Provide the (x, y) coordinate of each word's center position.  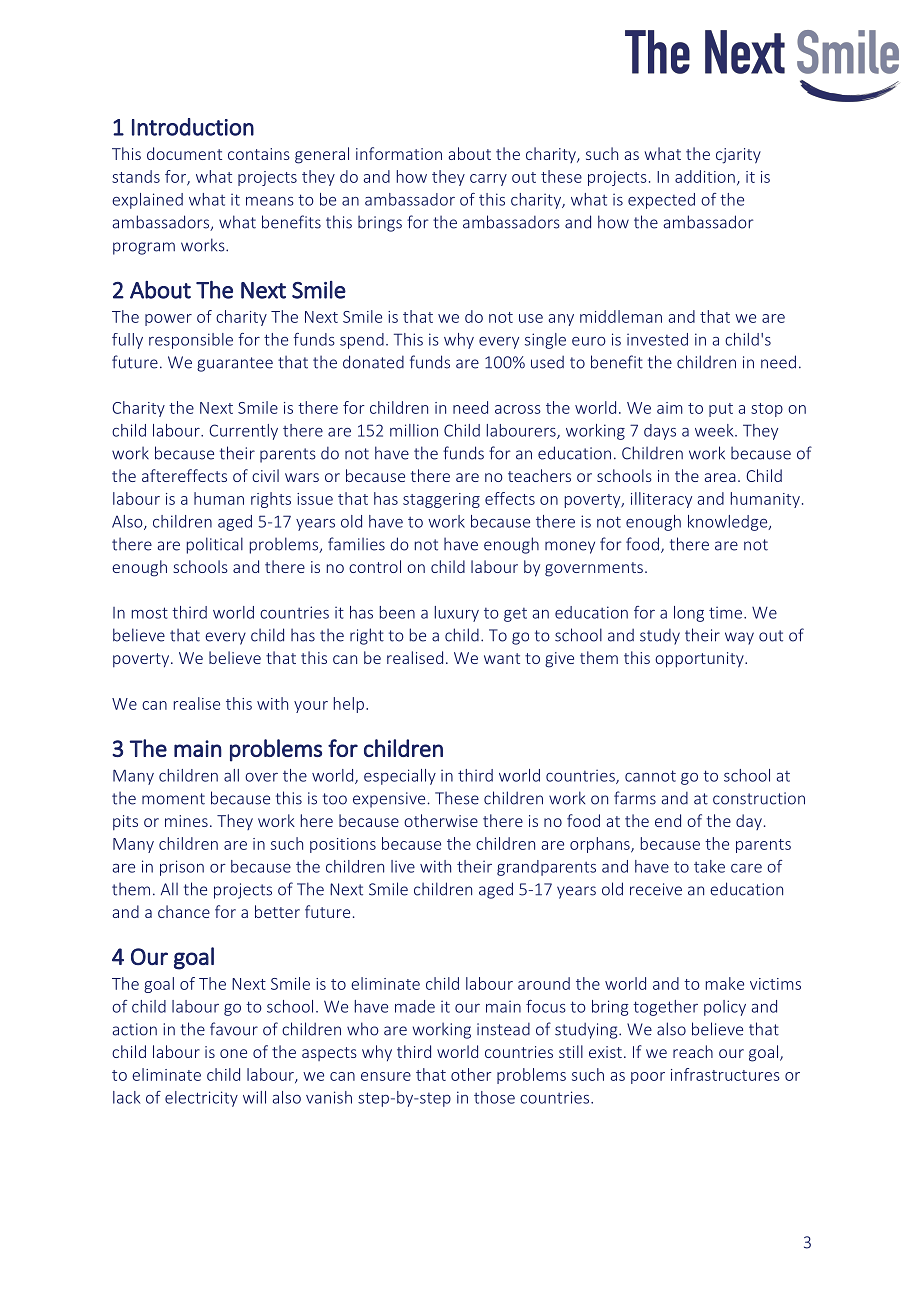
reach (693, 1051)
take (709, 866)
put (721, 410)
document (184, 153)
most (150, 613)
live (403, 866)
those (494, 1097)
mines (186, 821)
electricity (201, 1099)
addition (705, 176)
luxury (457, 614)
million (414, 430)
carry (488, 180)
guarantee (235, 364)
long (689, 614)
